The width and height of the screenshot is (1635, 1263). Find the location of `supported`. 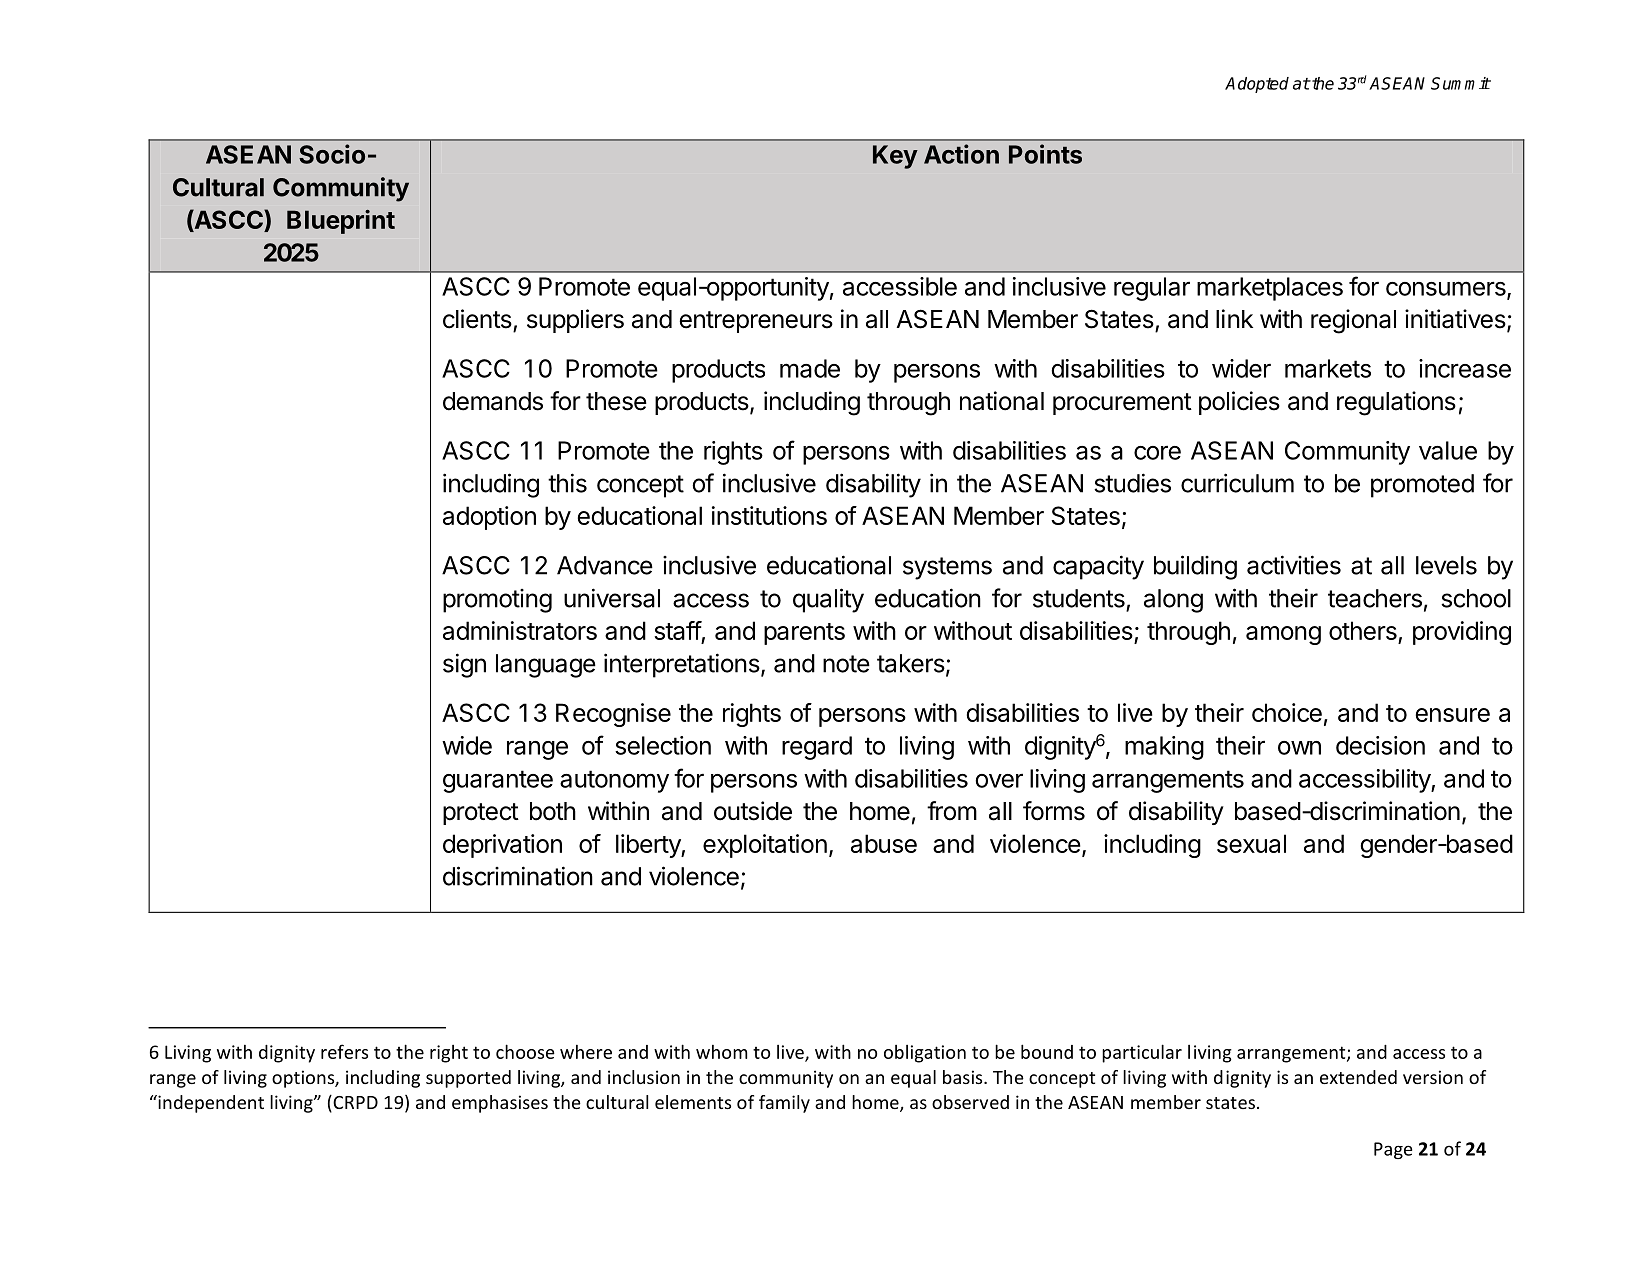

supported is located at coordinates (468, 1079).
